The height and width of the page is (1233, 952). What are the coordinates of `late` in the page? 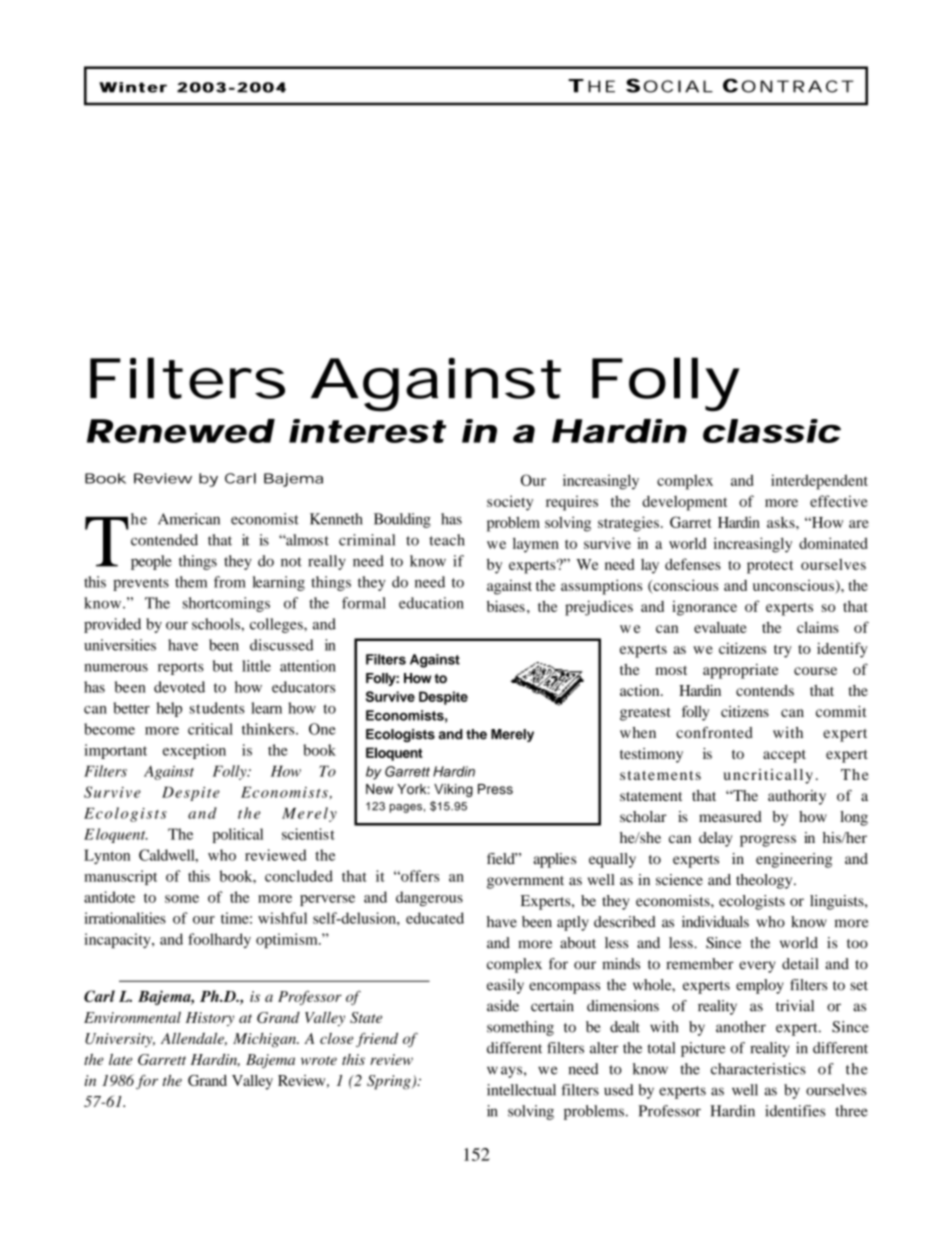 It's located at (120, 1059).
